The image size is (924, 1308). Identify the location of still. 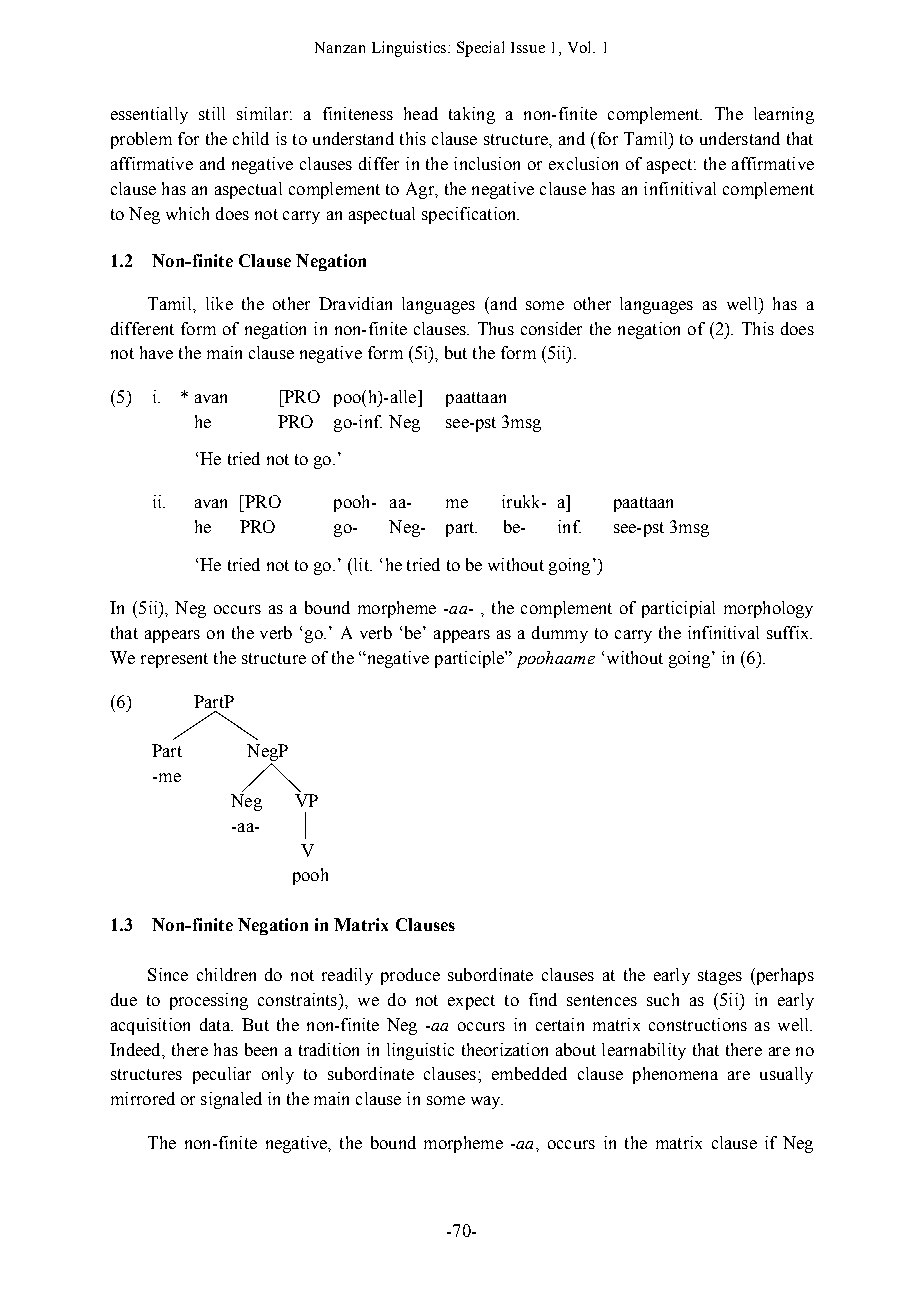
(212, 113).
